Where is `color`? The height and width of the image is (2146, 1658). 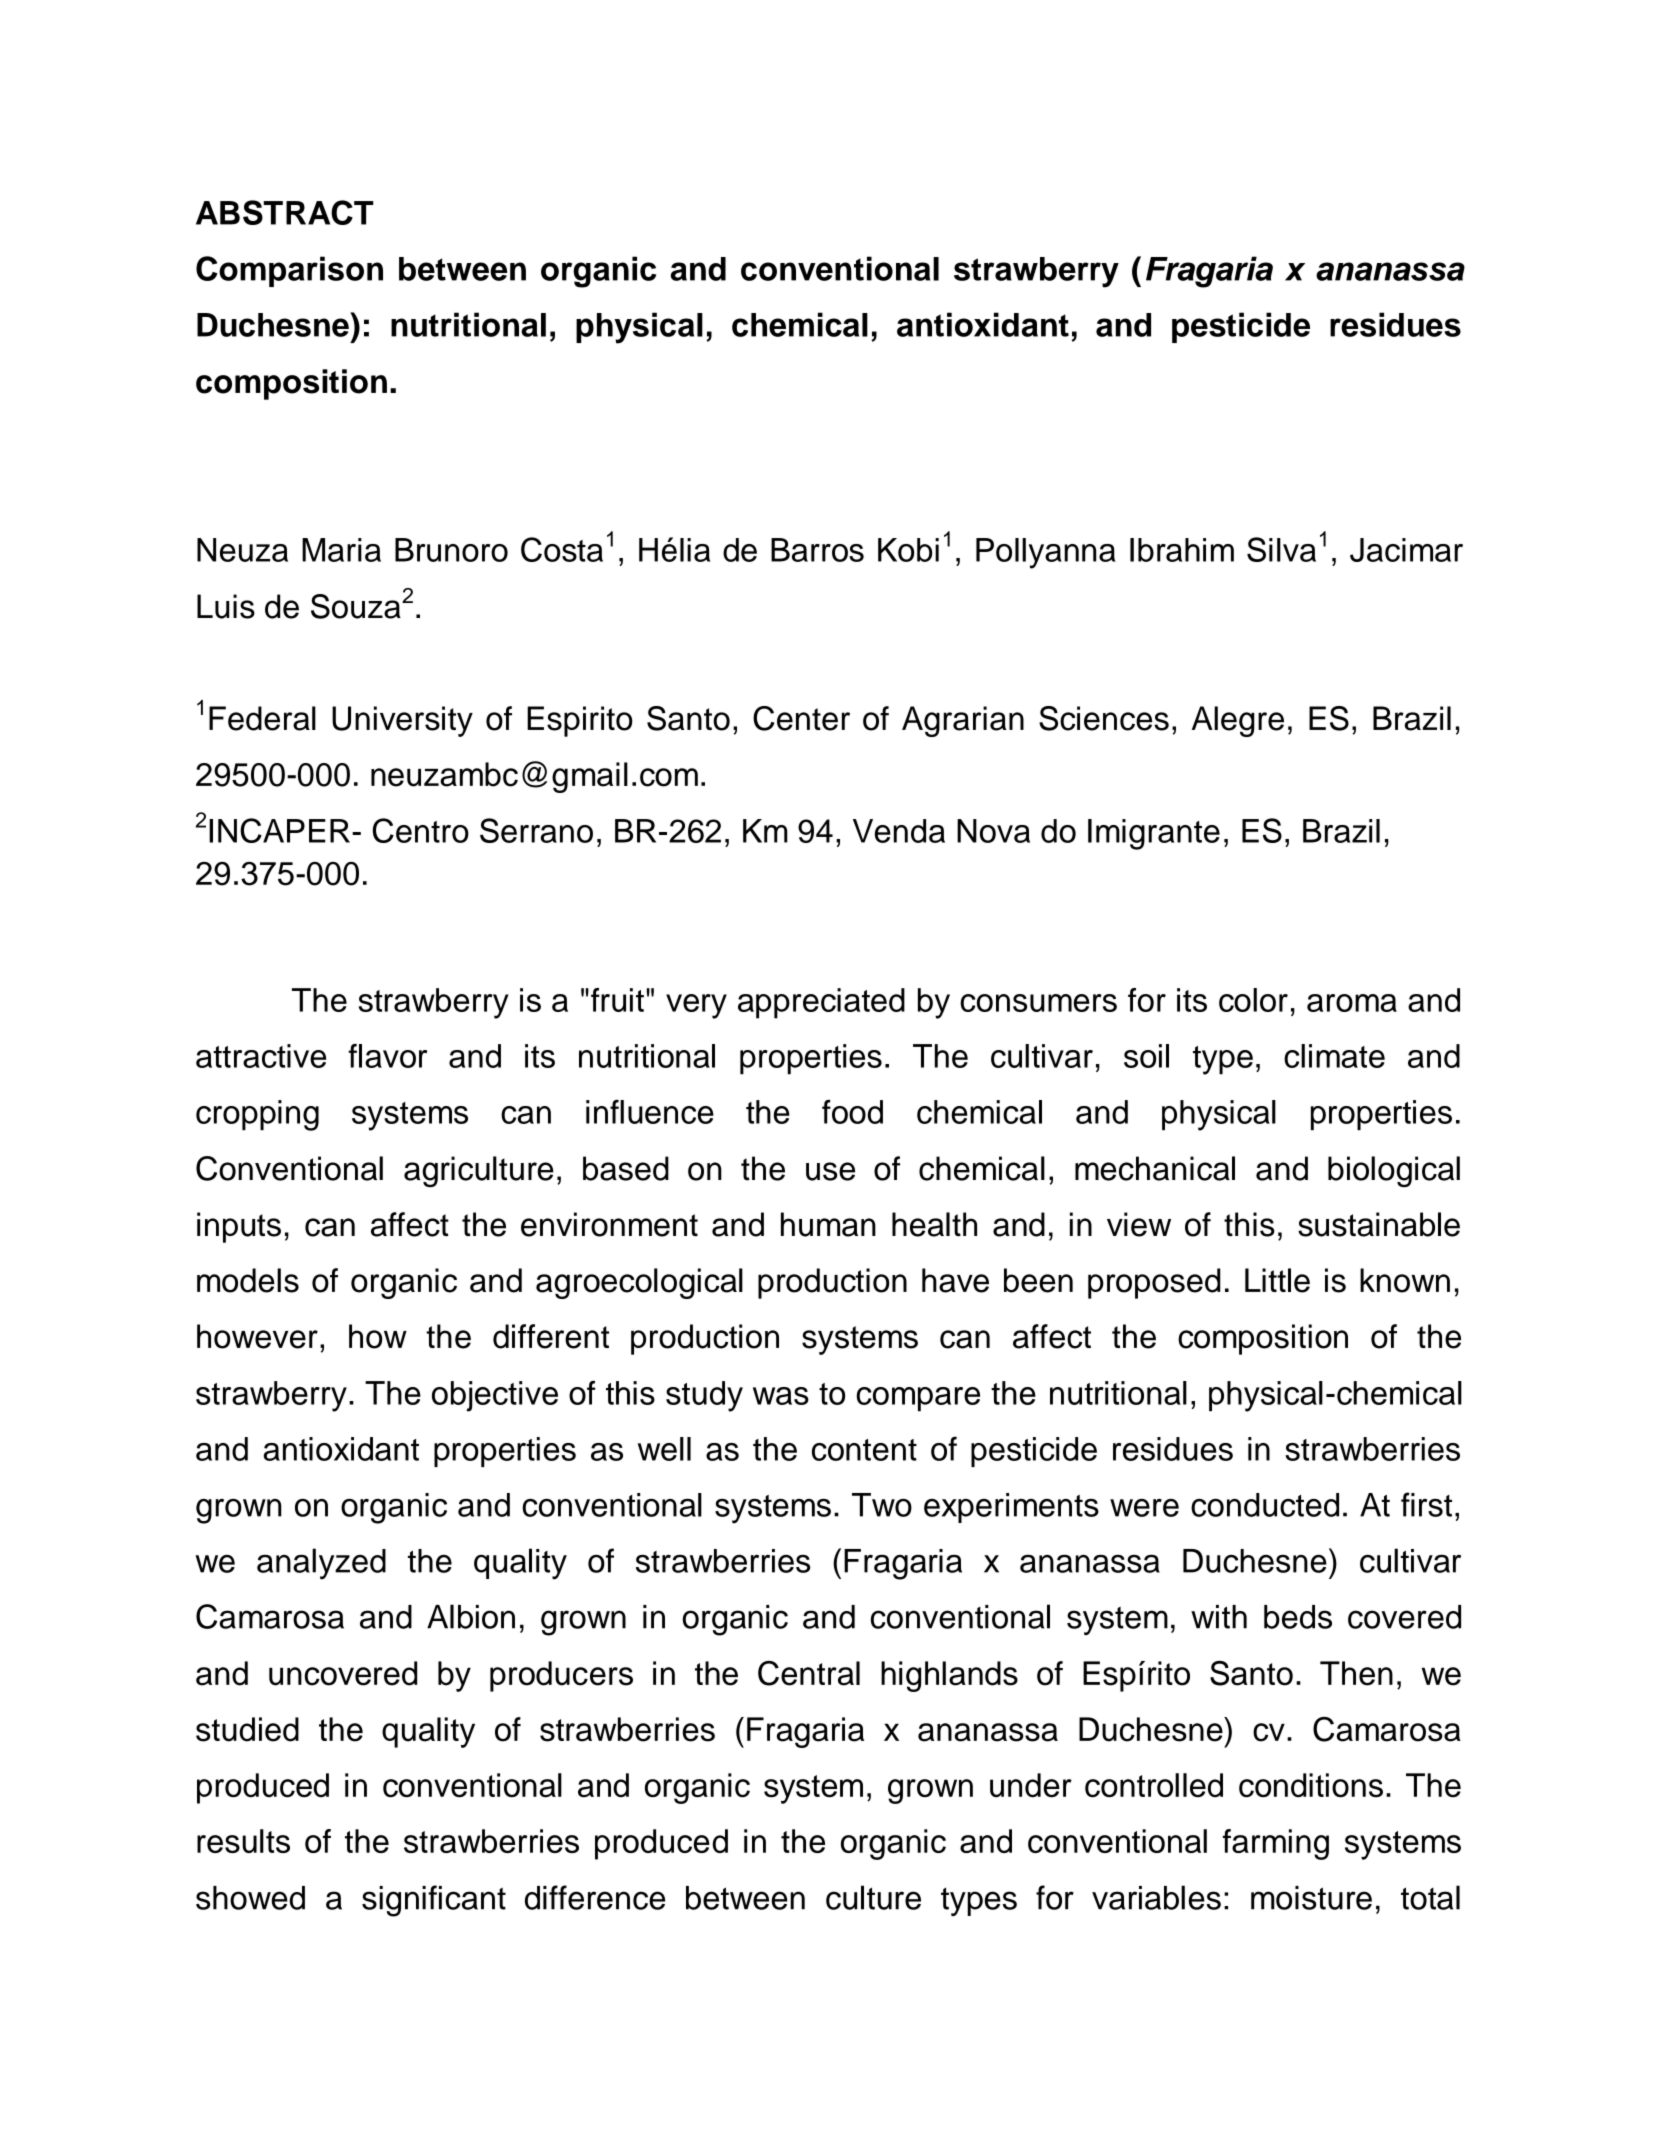
color is located at coordinates (1253, 1000).
